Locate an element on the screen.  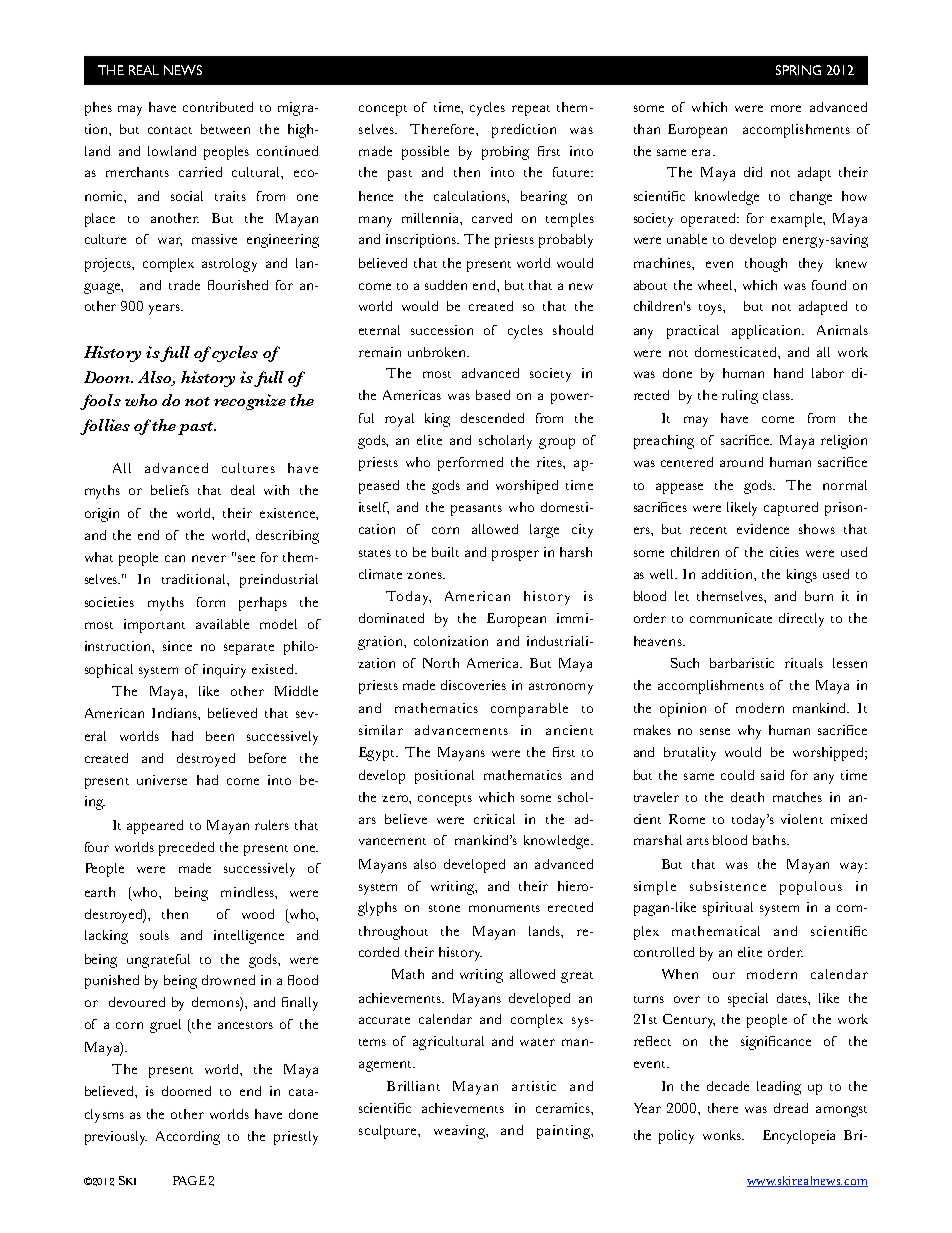
hand is located at coordinates (788, 373).
